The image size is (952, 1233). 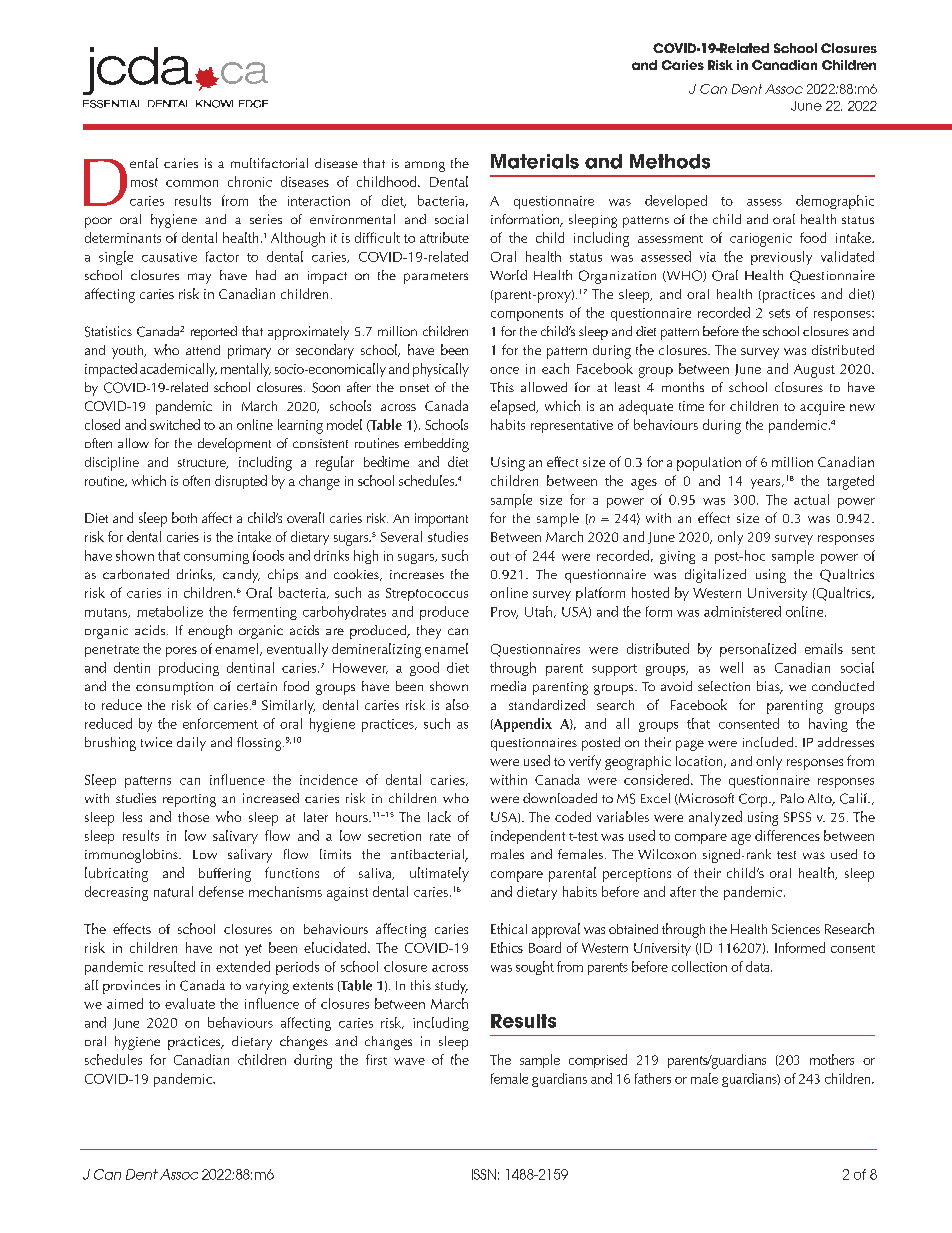 What do you see at coordinates (508, 686) in the document?
I see `media` at bounding box center [508, 686].
